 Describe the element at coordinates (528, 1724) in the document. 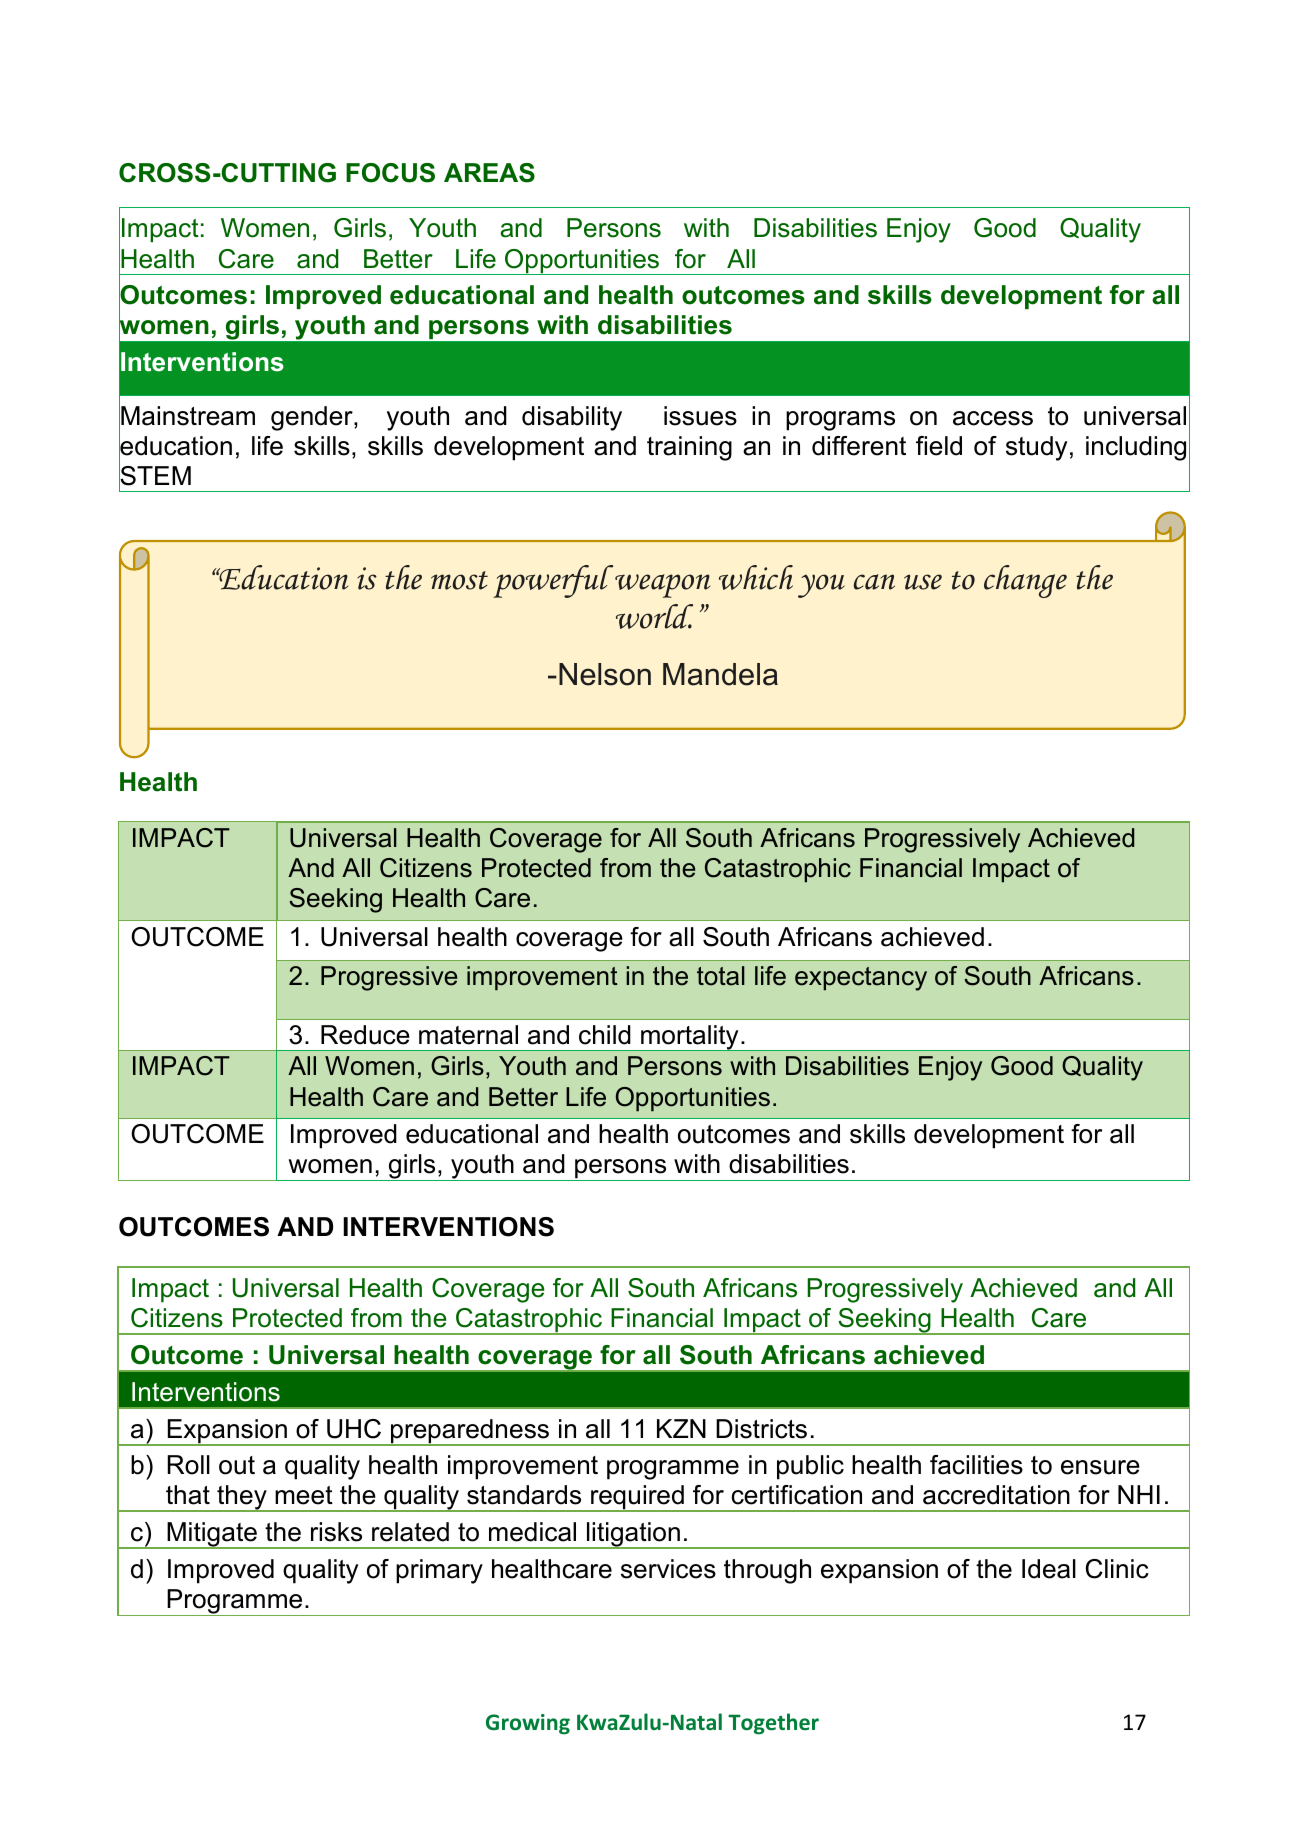

I see `Growing` at that location.
